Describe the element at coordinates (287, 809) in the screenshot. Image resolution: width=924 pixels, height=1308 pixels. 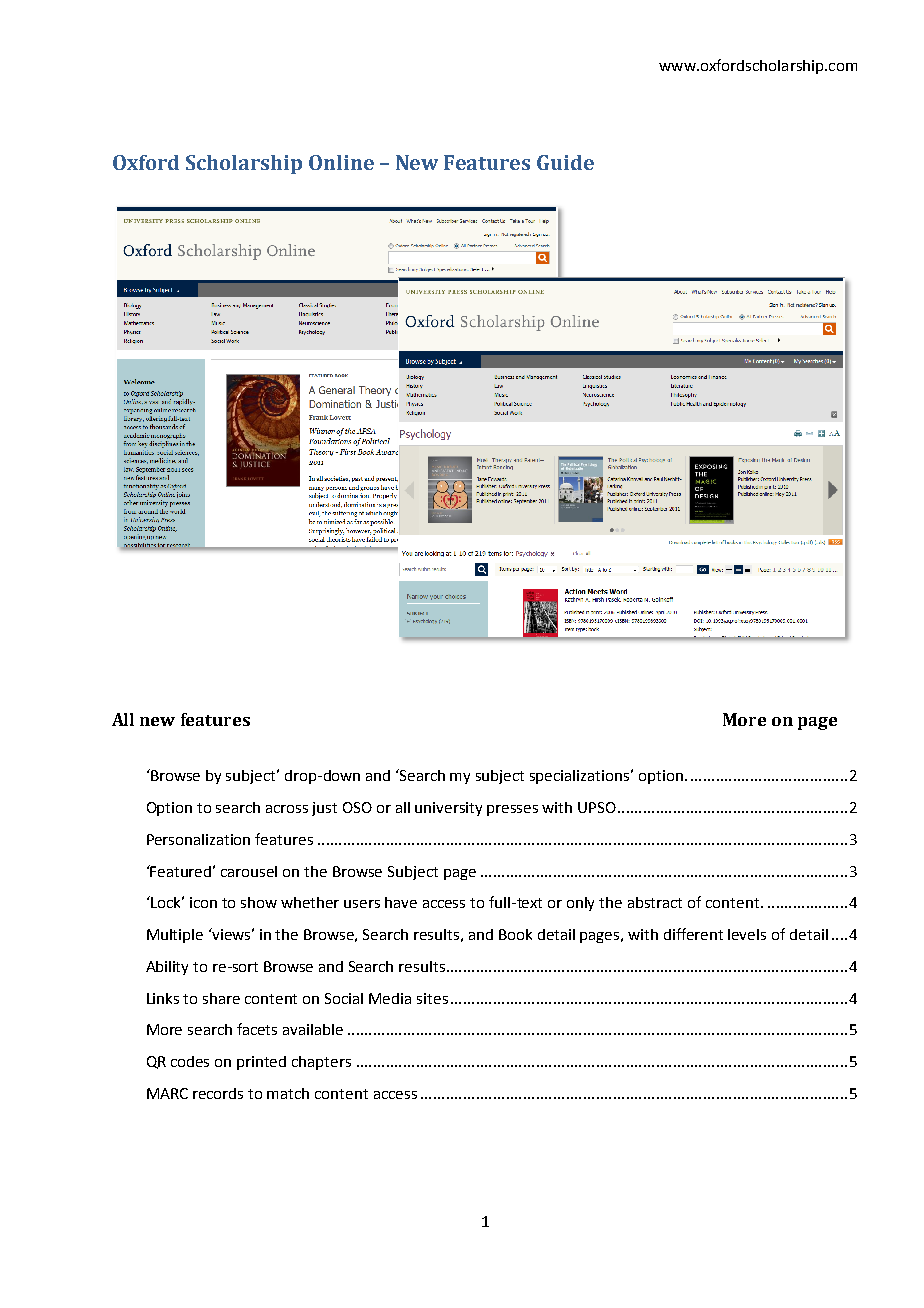
I see `across` at that location.
